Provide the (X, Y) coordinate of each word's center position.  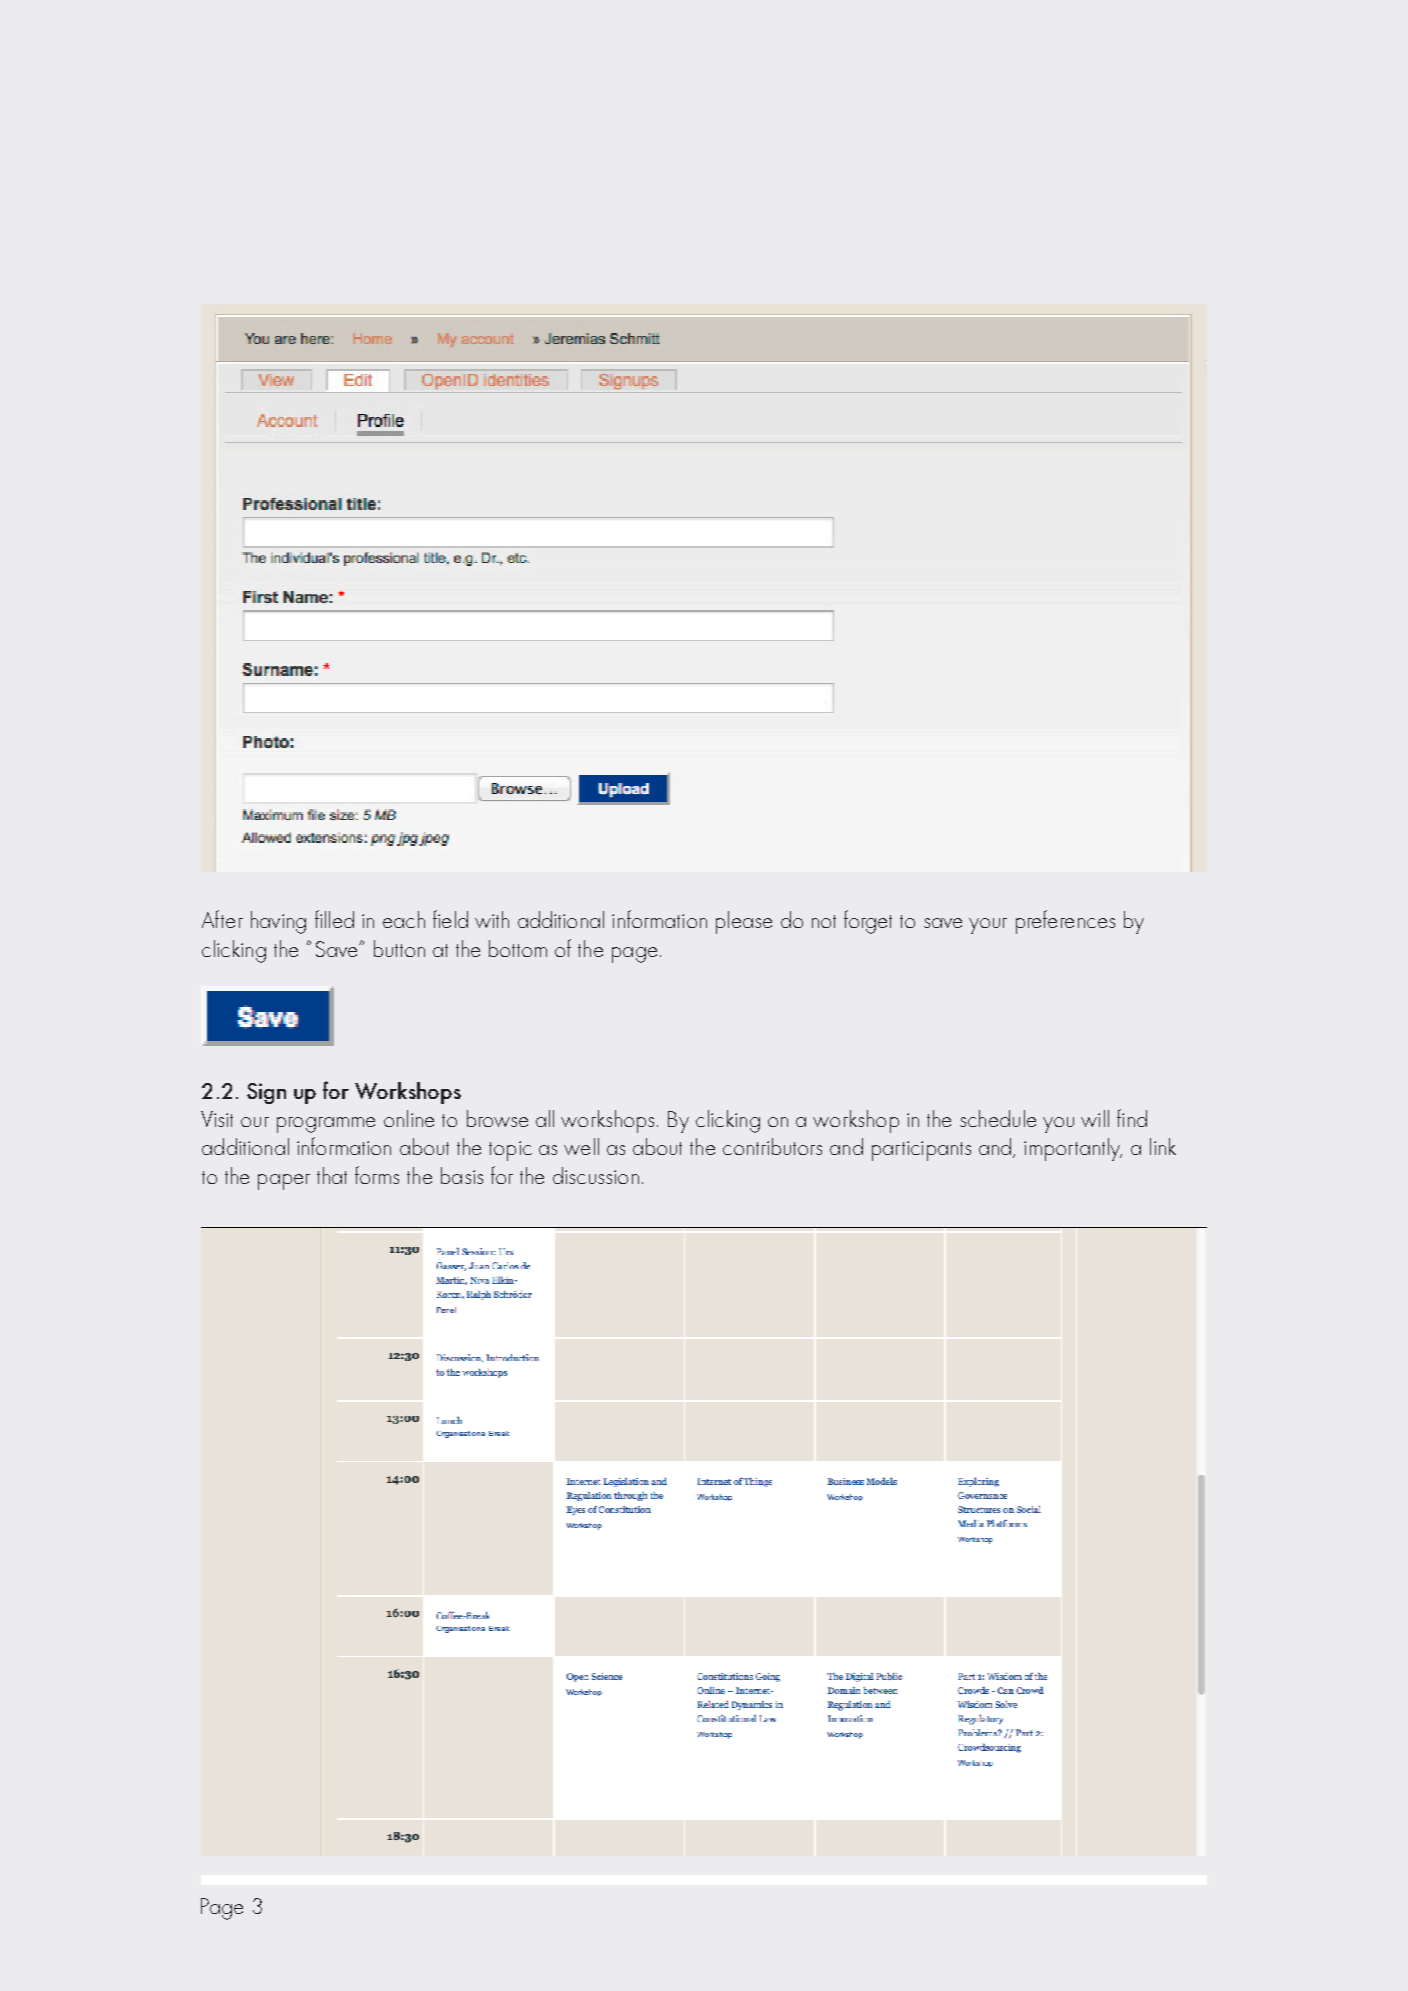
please (744, 922)
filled (334, 919)
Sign (266, 1093)
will (1095, 1118)
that (332, 1175)
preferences (1065, 922)
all (545, 1118)
